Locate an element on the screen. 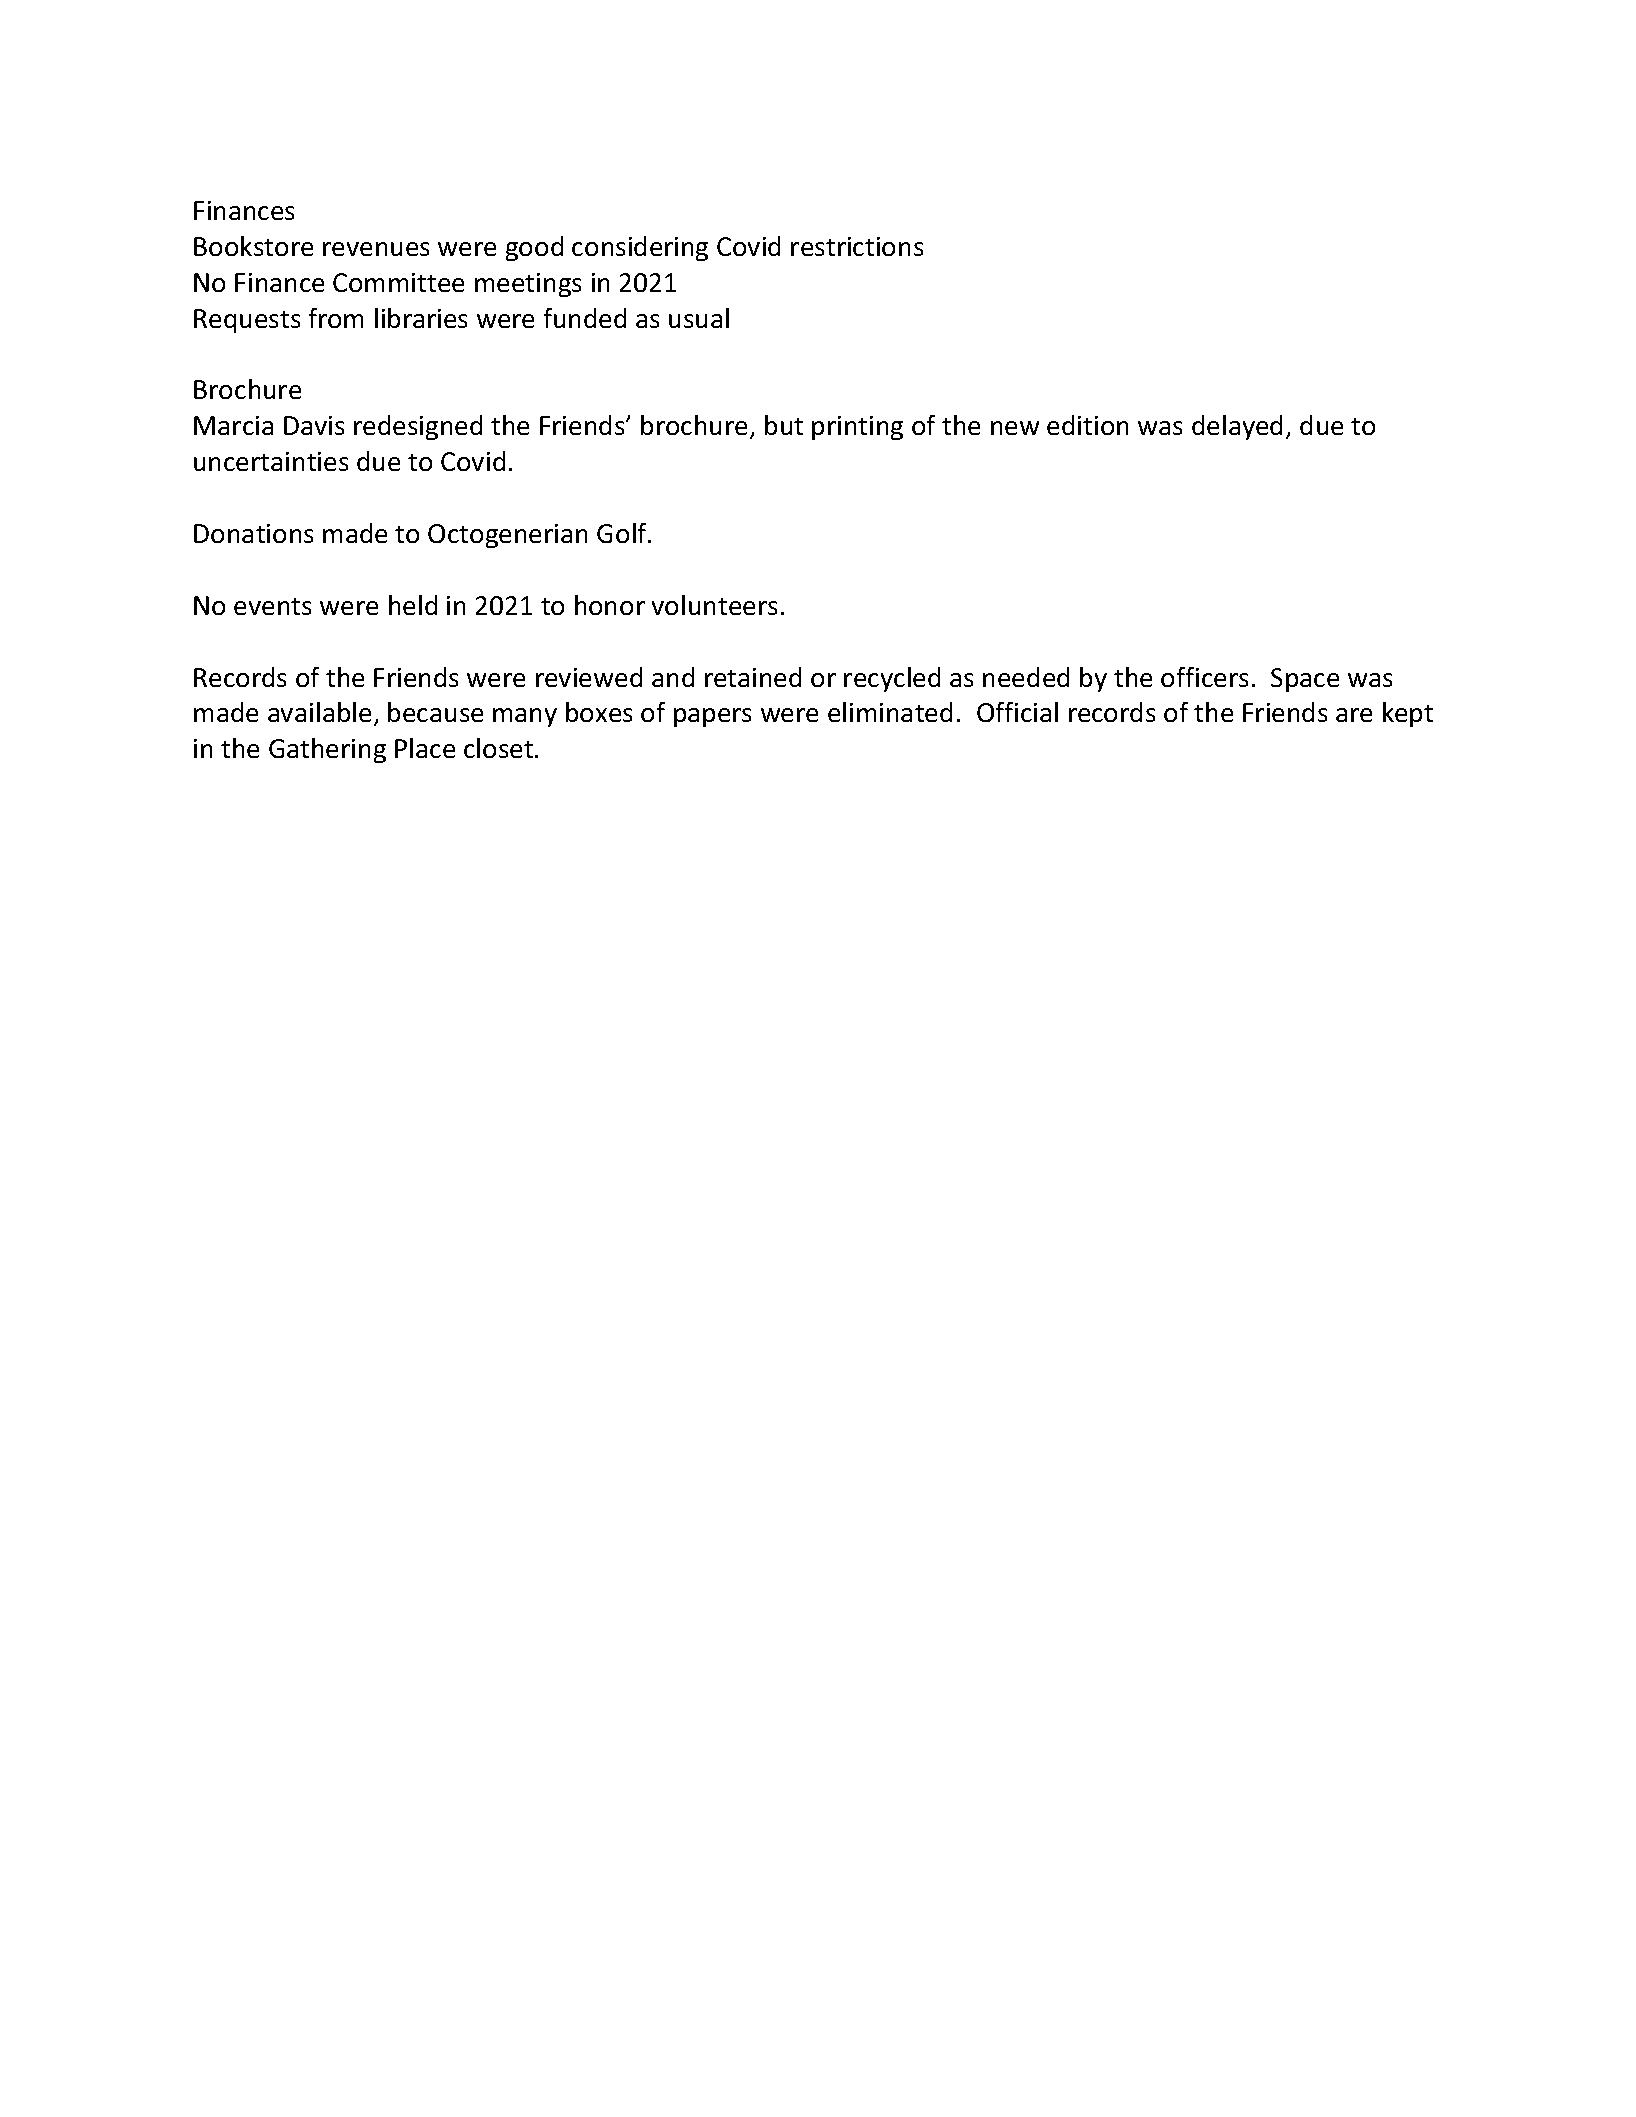 The width and height of the screenshot is (1636, 2117). uncertainties is located at coordinates (271, 461).
